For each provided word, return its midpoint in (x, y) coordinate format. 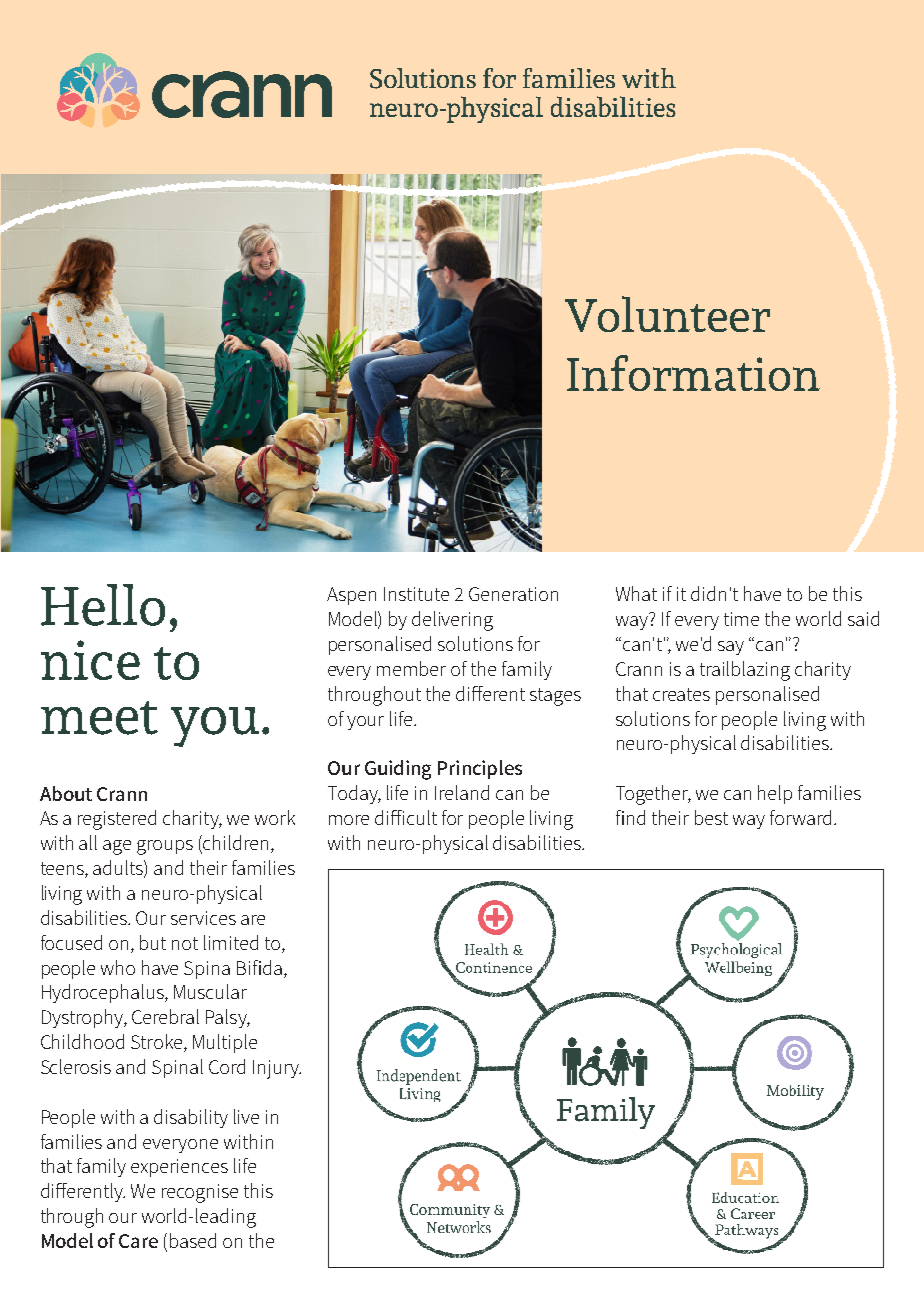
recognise (200, 1193)
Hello (103, 605)
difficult (406, 817)
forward (800, 817)
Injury (277, 1069)
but (153, 942)
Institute (416, 594)
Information (693, 373)
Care (138, 1241)
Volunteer (667, 314)
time (741, 619)
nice (90, 660)
